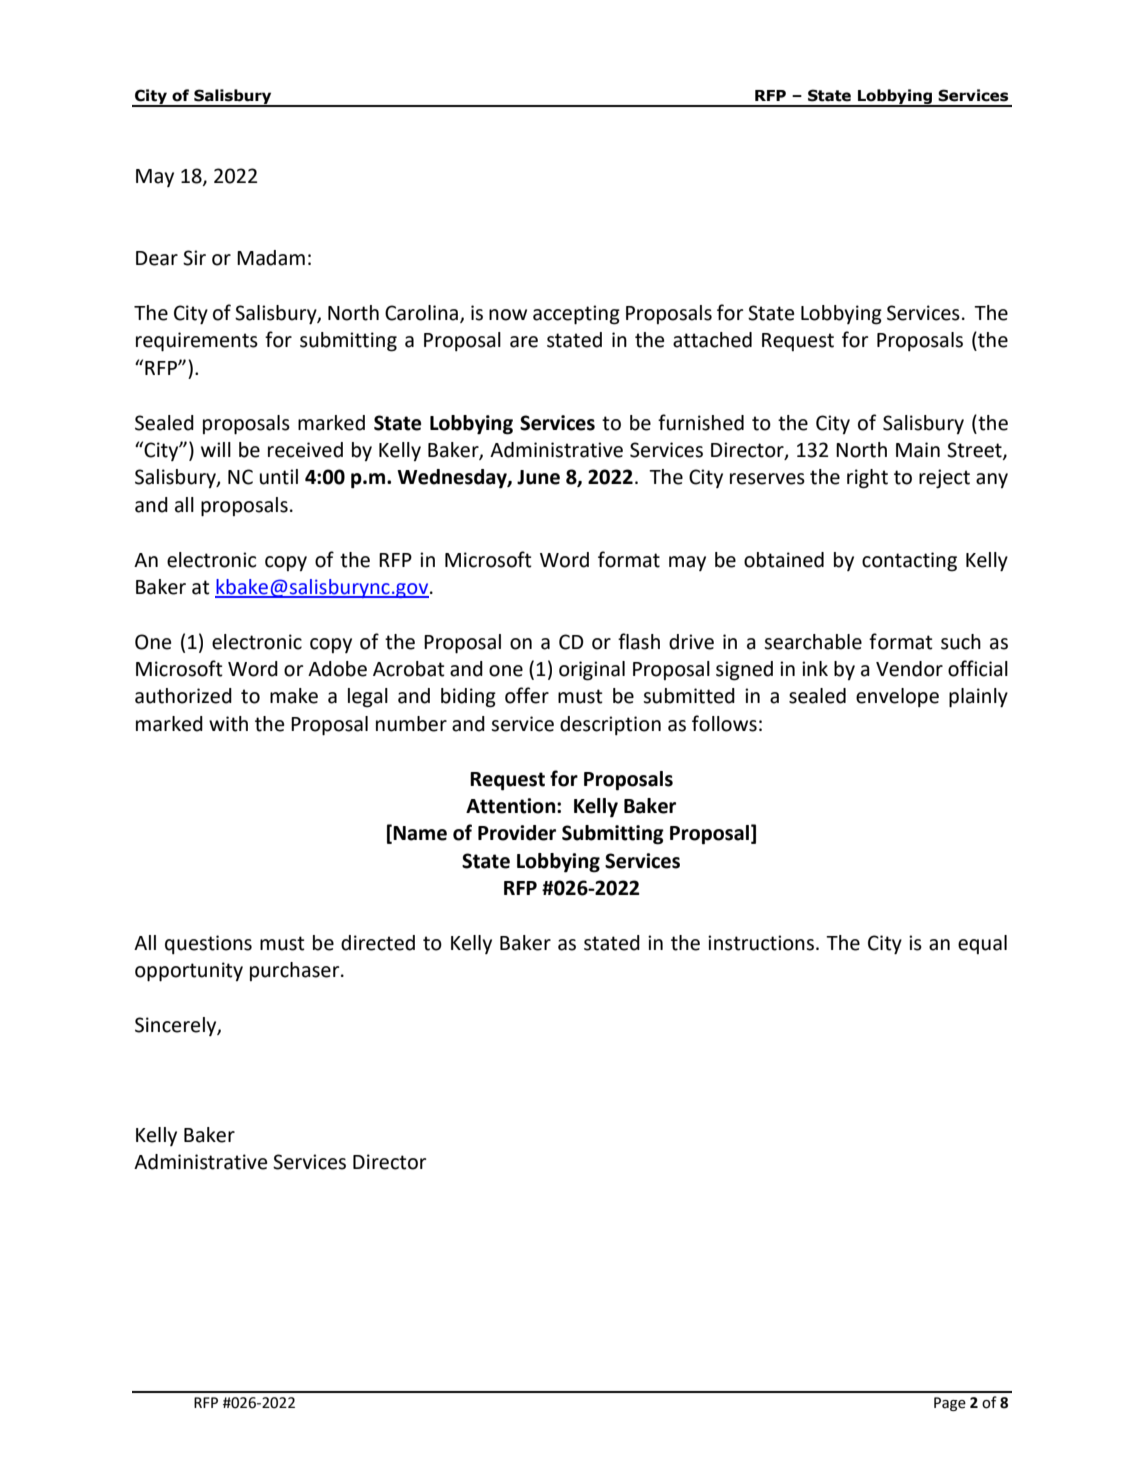 This screenshot has width=1143, height=1480. What do you see at coordinates (517, 833) in the screenshot?
I see `Provider` at bounding box center [517, 833].
